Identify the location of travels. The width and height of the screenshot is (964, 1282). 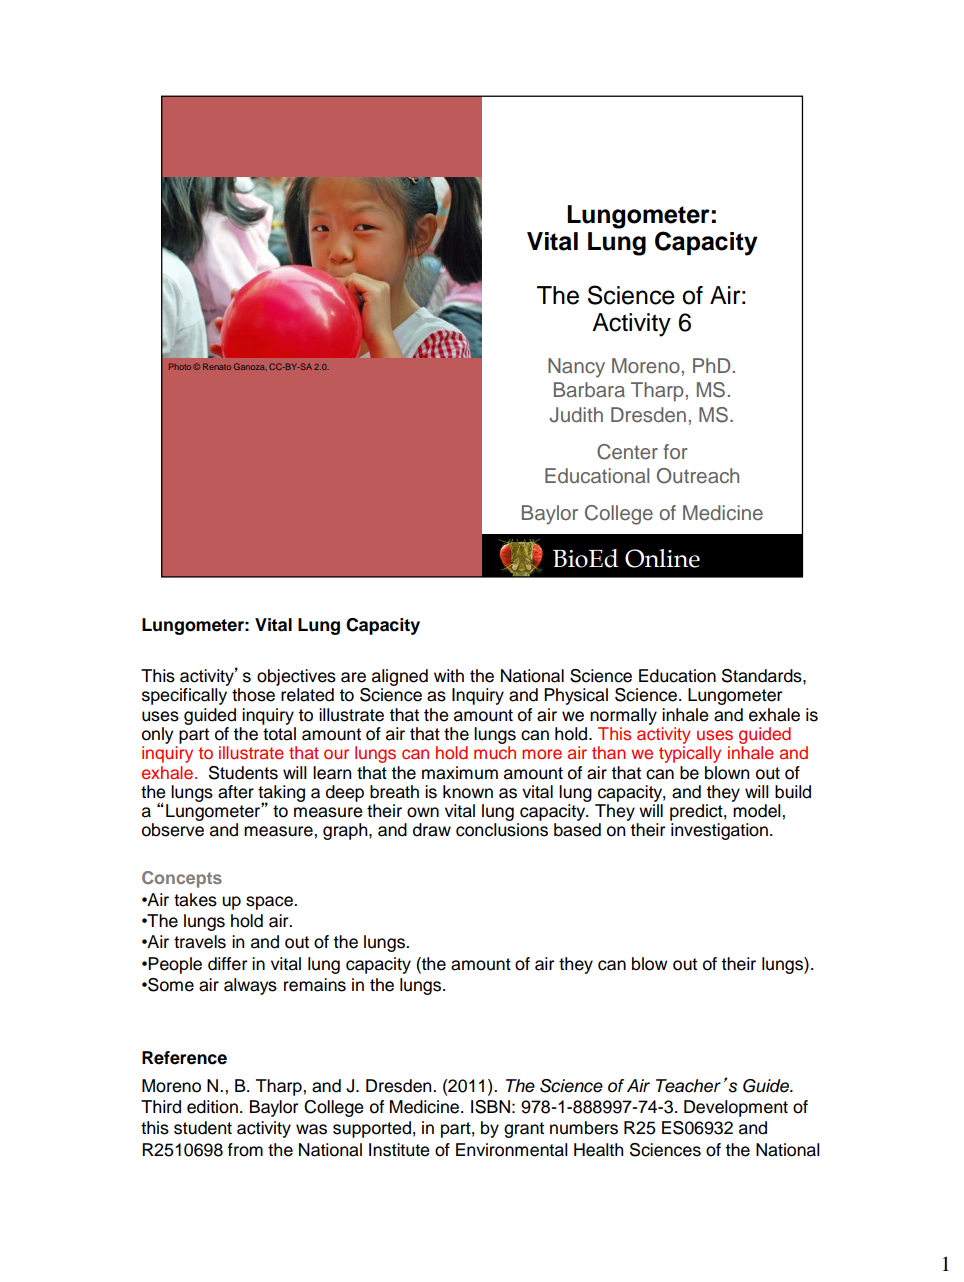
(200, 942).
